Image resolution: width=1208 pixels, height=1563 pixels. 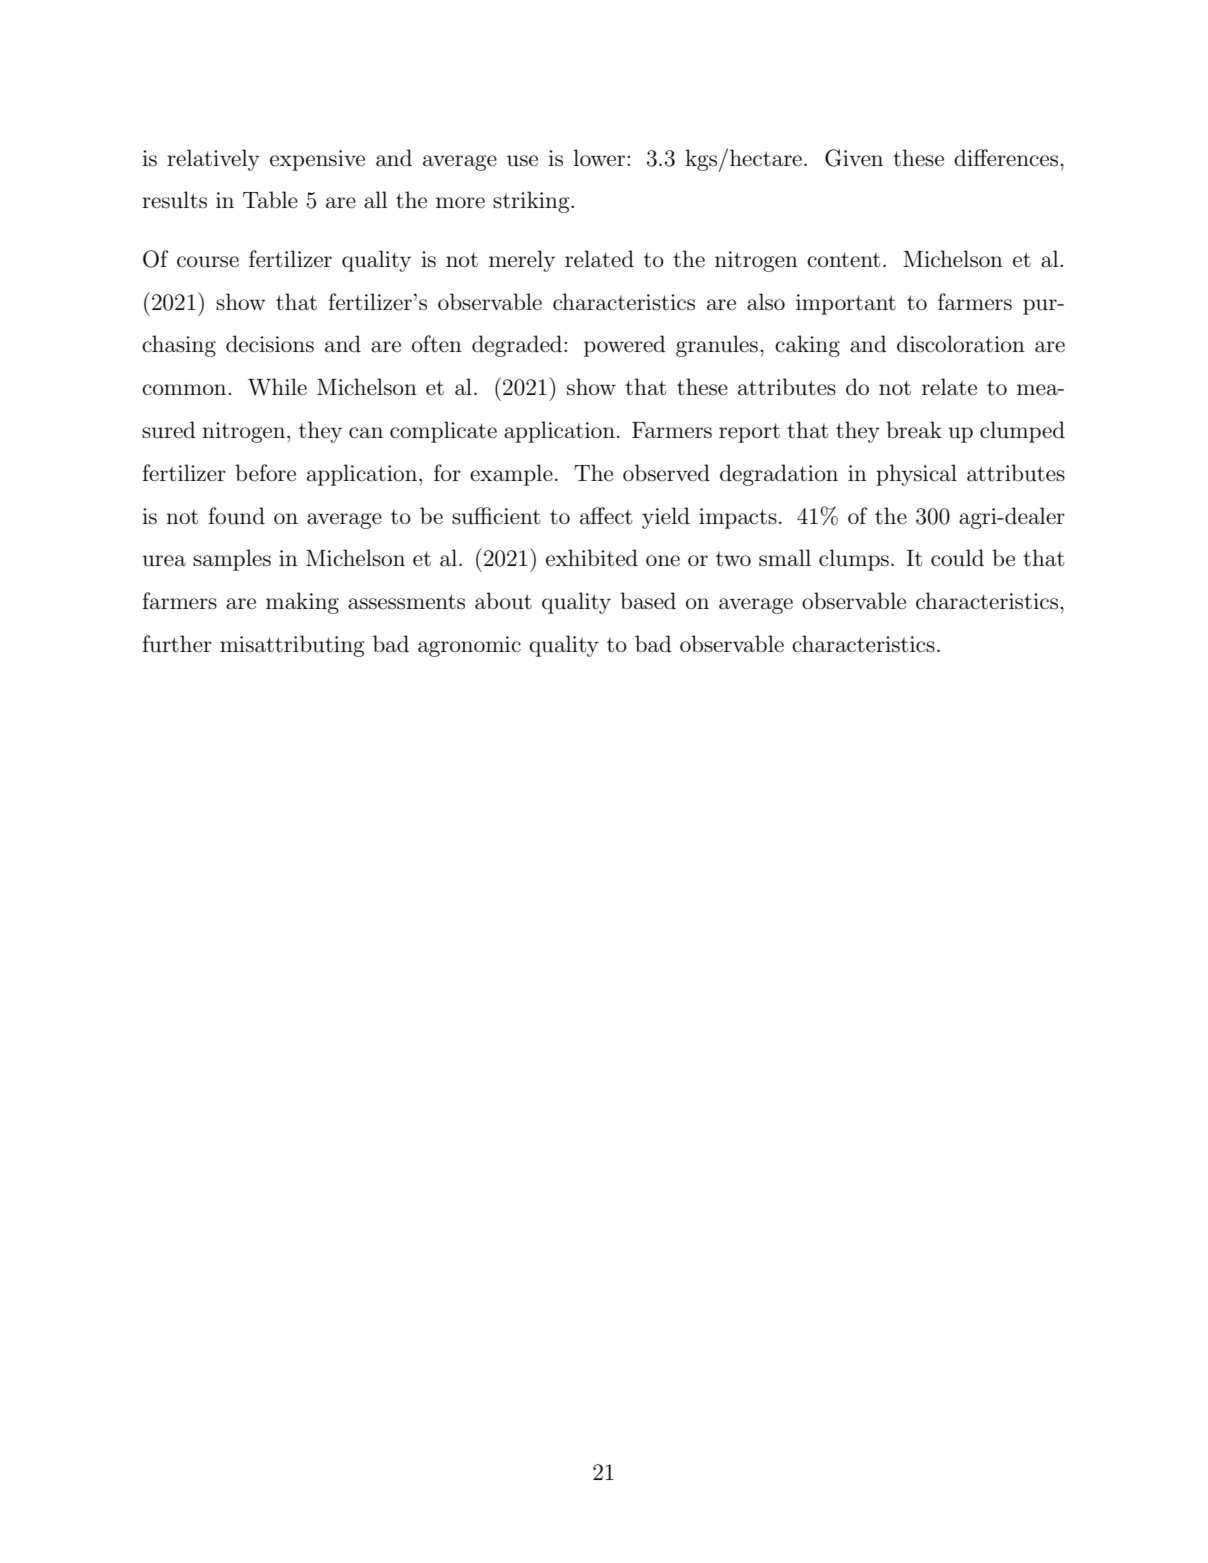 What do you see at coordinates (916, 475) in the page?
I see `physical` at bounding box center [916, 475].
